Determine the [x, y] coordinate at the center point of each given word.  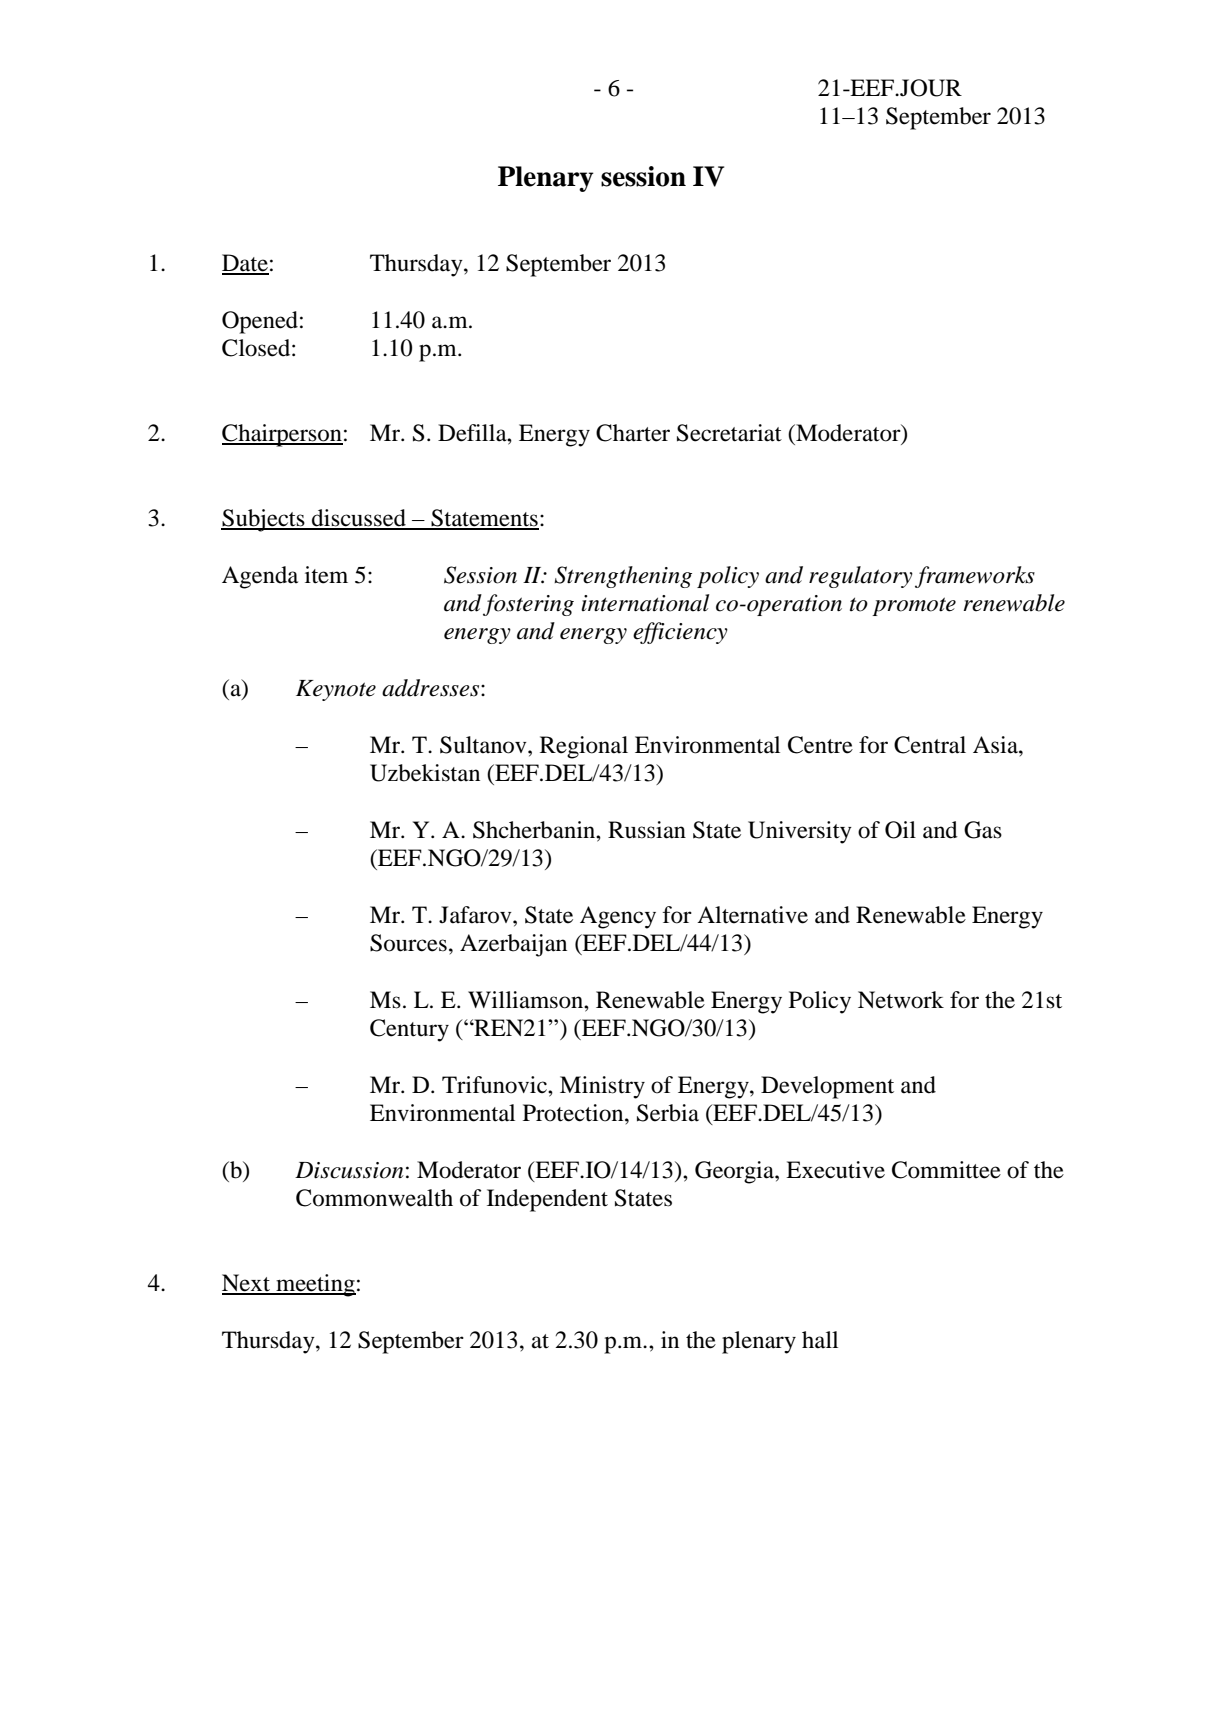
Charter [633, 433]
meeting [315, 1285]
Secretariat [729, 433]
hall [820, 1340]
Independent [547, 1200]
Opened [261, 322]
